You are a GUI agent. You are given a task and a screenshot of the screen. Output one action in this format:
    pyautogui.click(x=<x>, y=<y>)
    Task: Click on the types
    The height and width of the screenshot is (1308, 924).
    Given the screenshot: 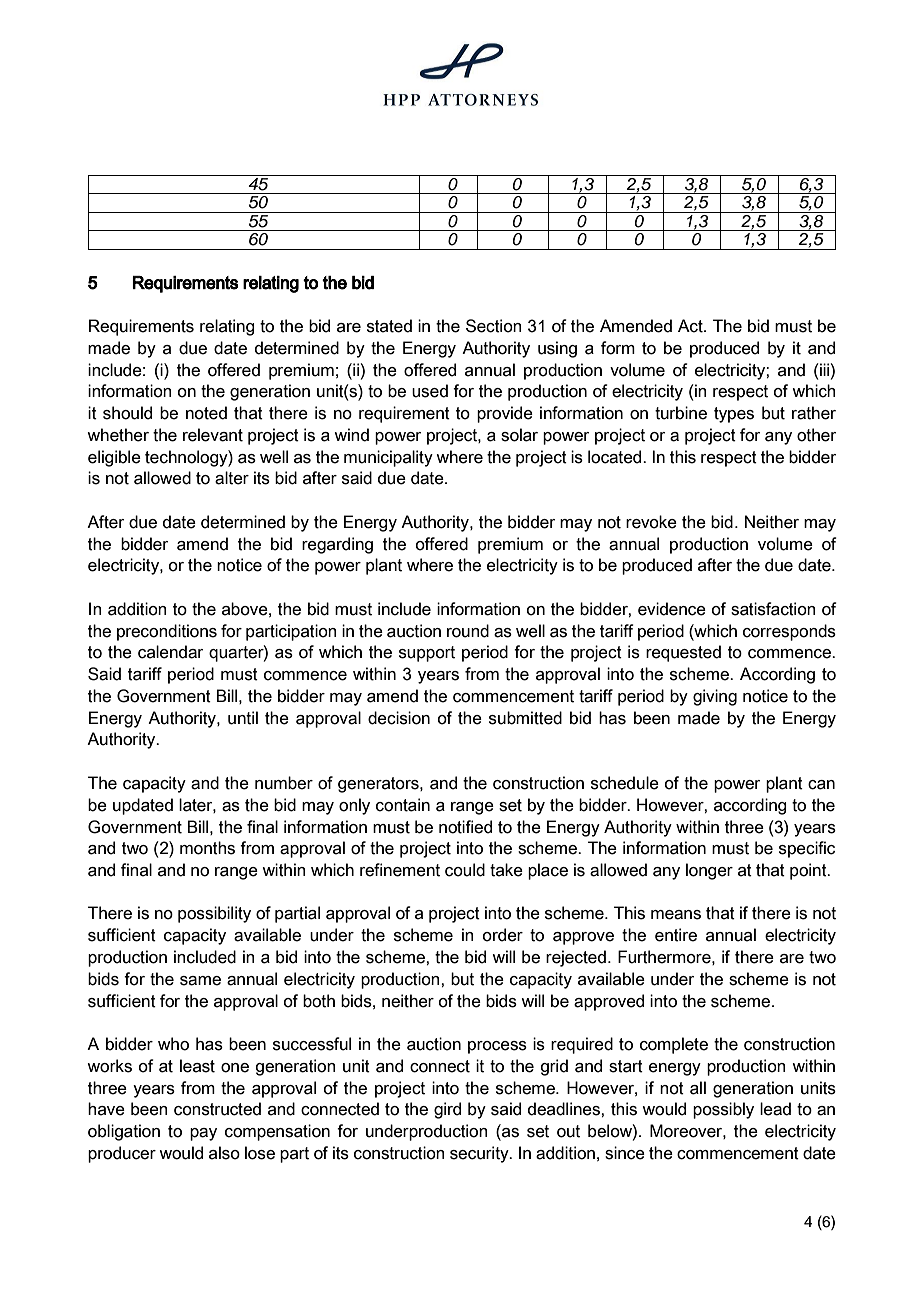 What is the action you would take?
    pyautogui.click(x=734, y=415)
